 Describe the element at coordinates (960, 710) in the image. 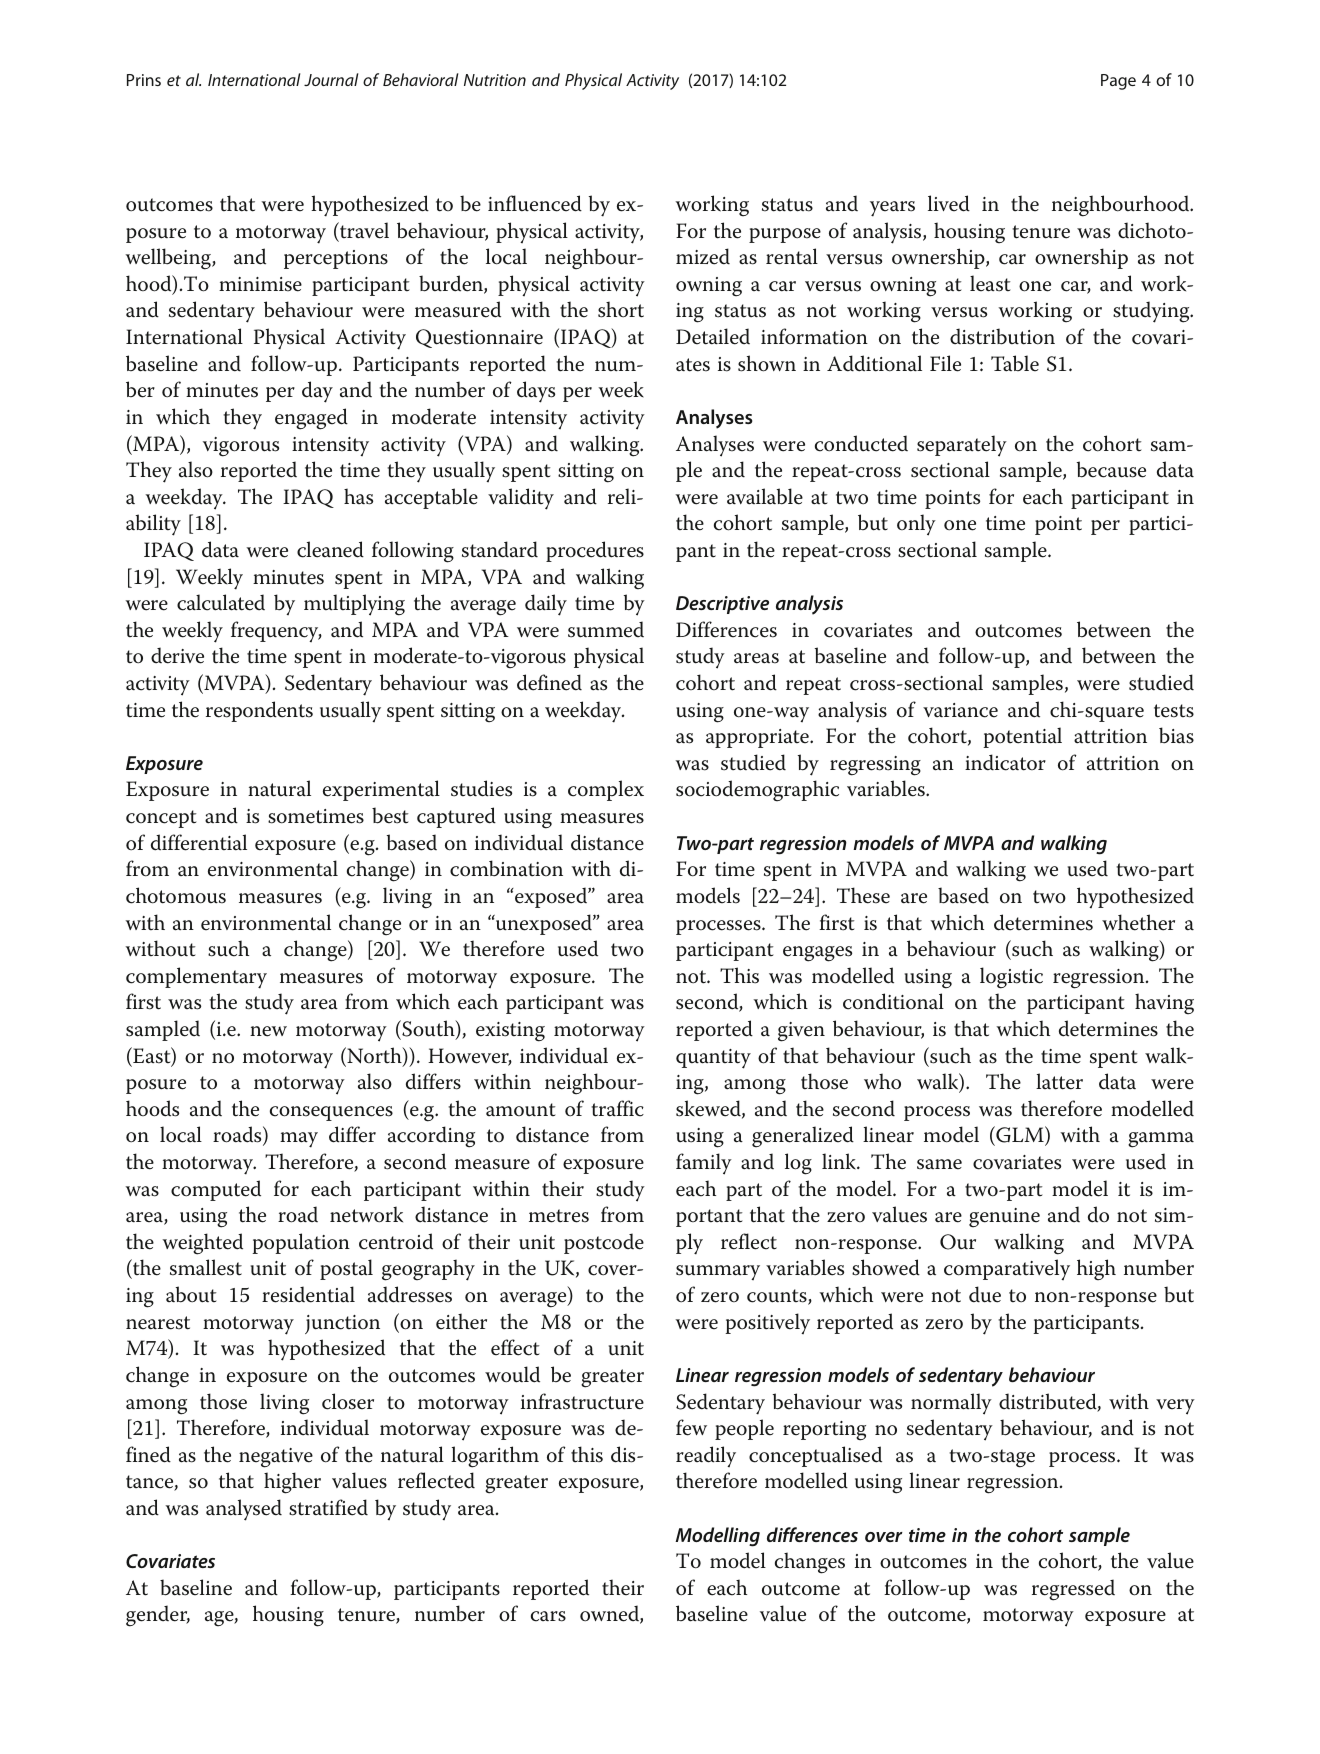

I see `variance` at that location.
